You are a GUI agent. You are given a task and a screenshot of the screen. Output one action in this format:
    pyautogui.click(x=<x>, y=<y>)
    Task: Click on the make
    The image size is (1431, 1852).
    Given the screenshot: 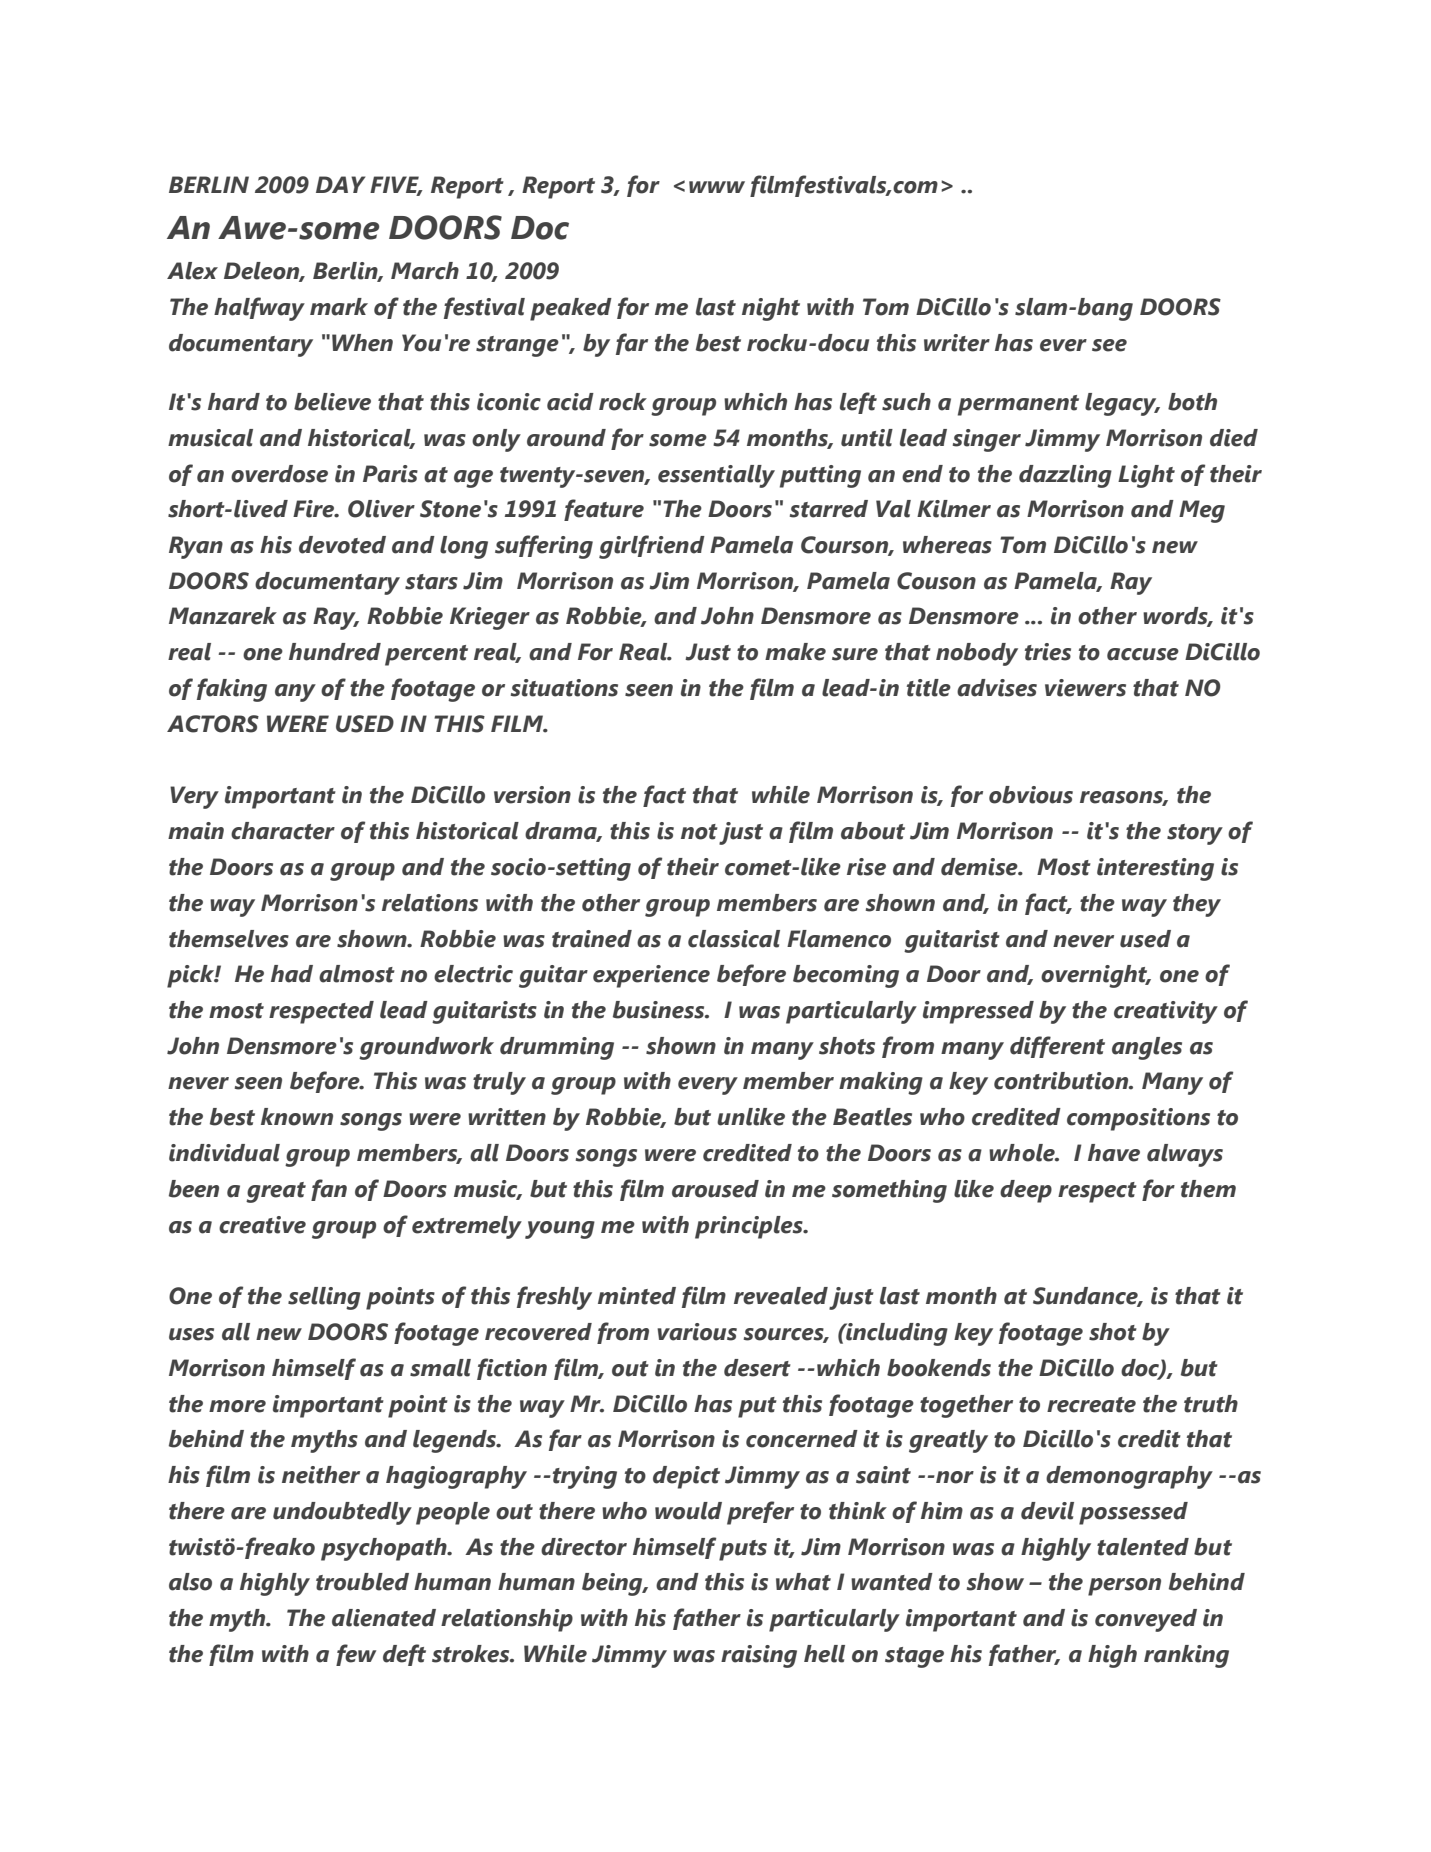 What is the action you would take?
    pyautogui.click(x=795, y=652)
